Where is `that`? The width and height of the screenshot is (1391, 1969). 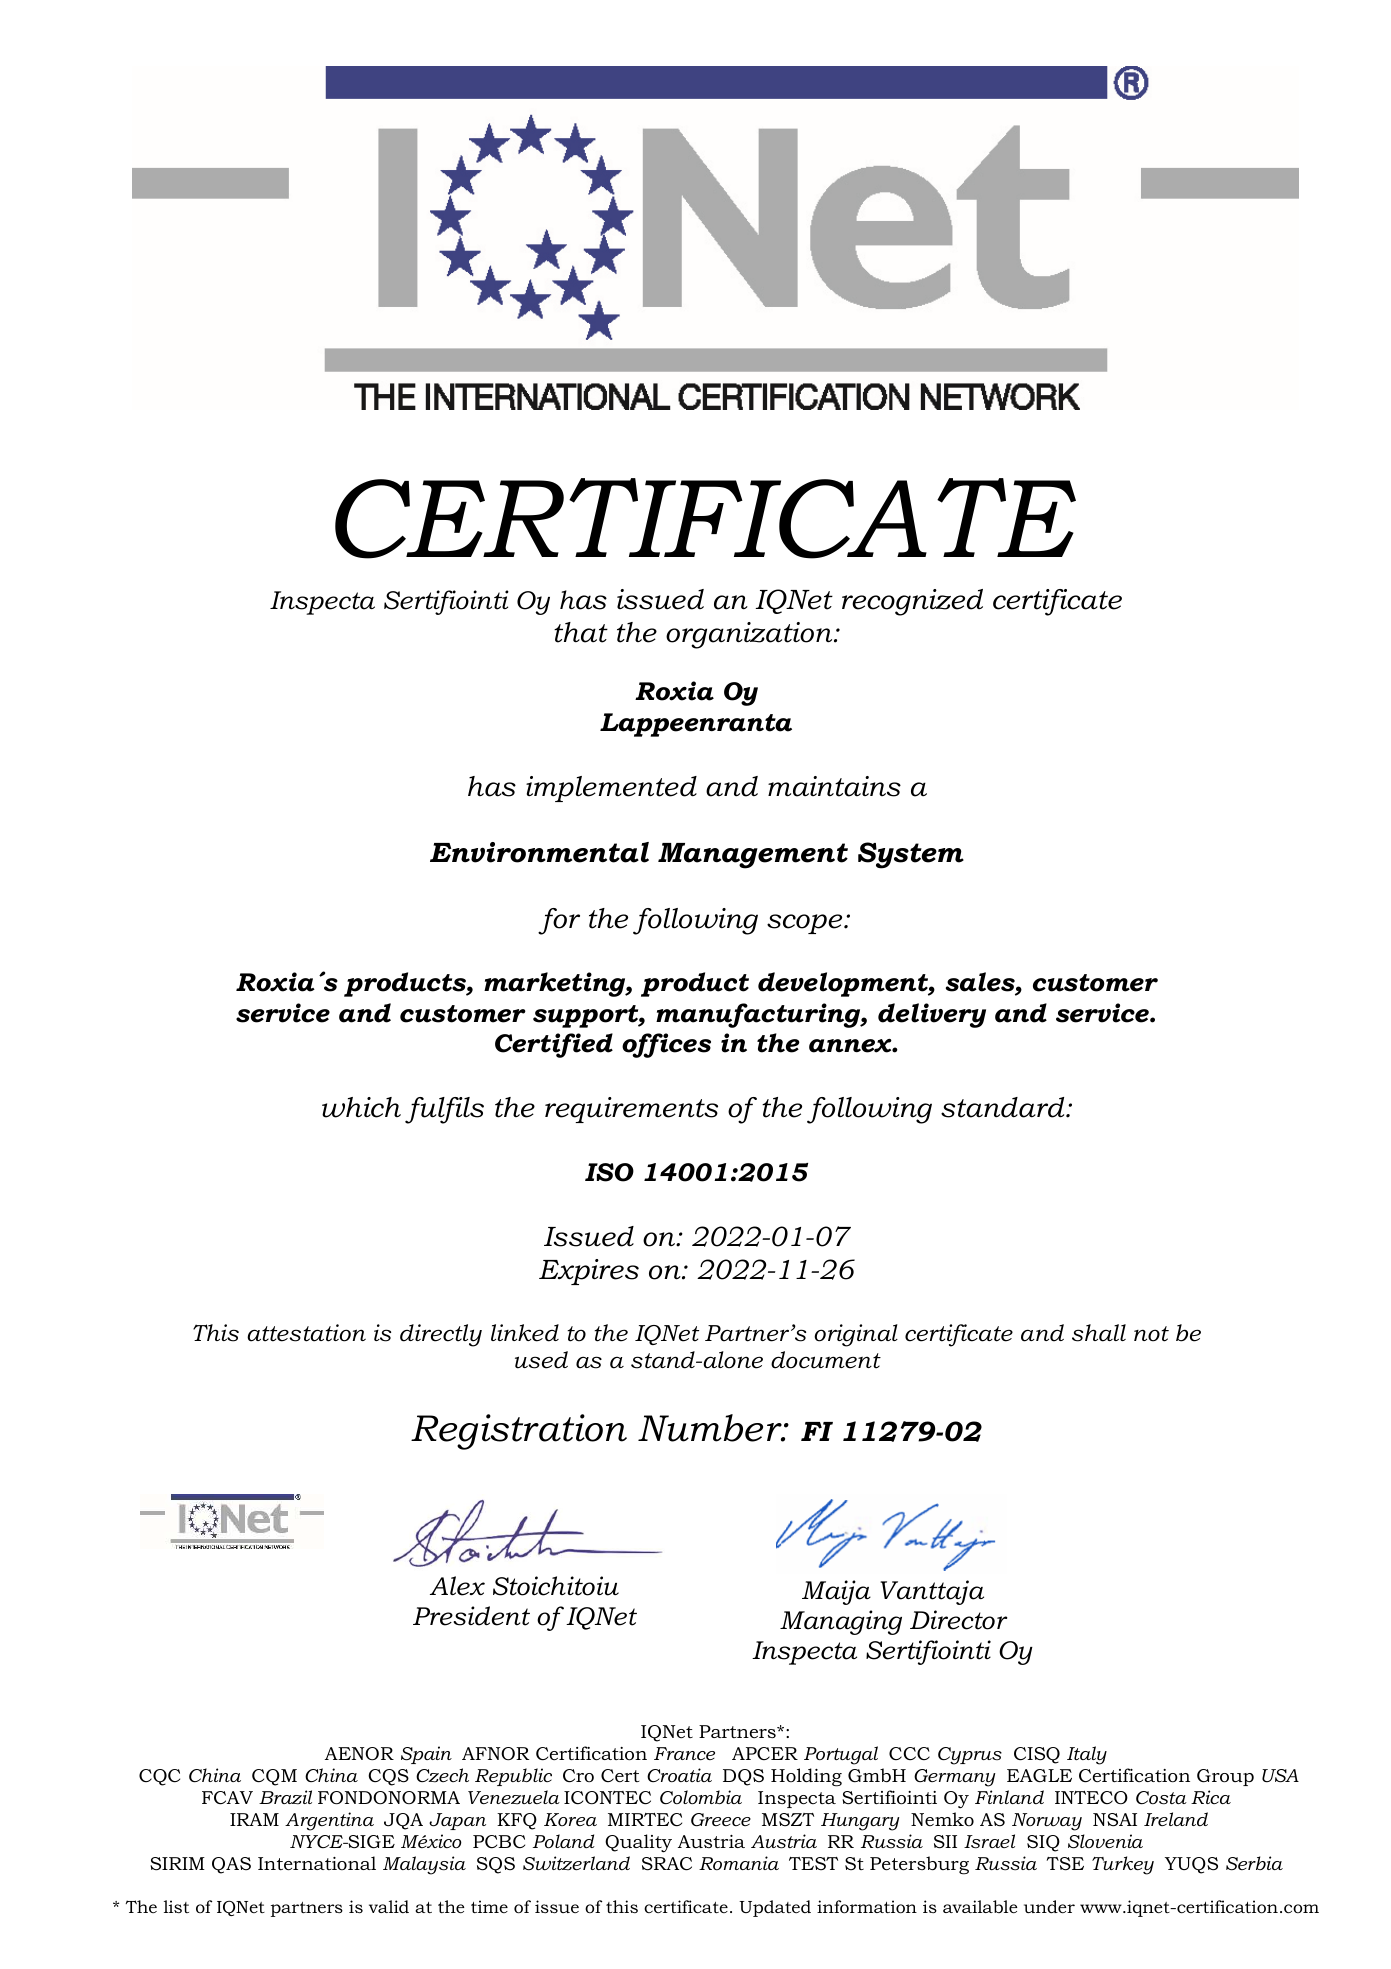
that is located at coordinates (581, 632).
